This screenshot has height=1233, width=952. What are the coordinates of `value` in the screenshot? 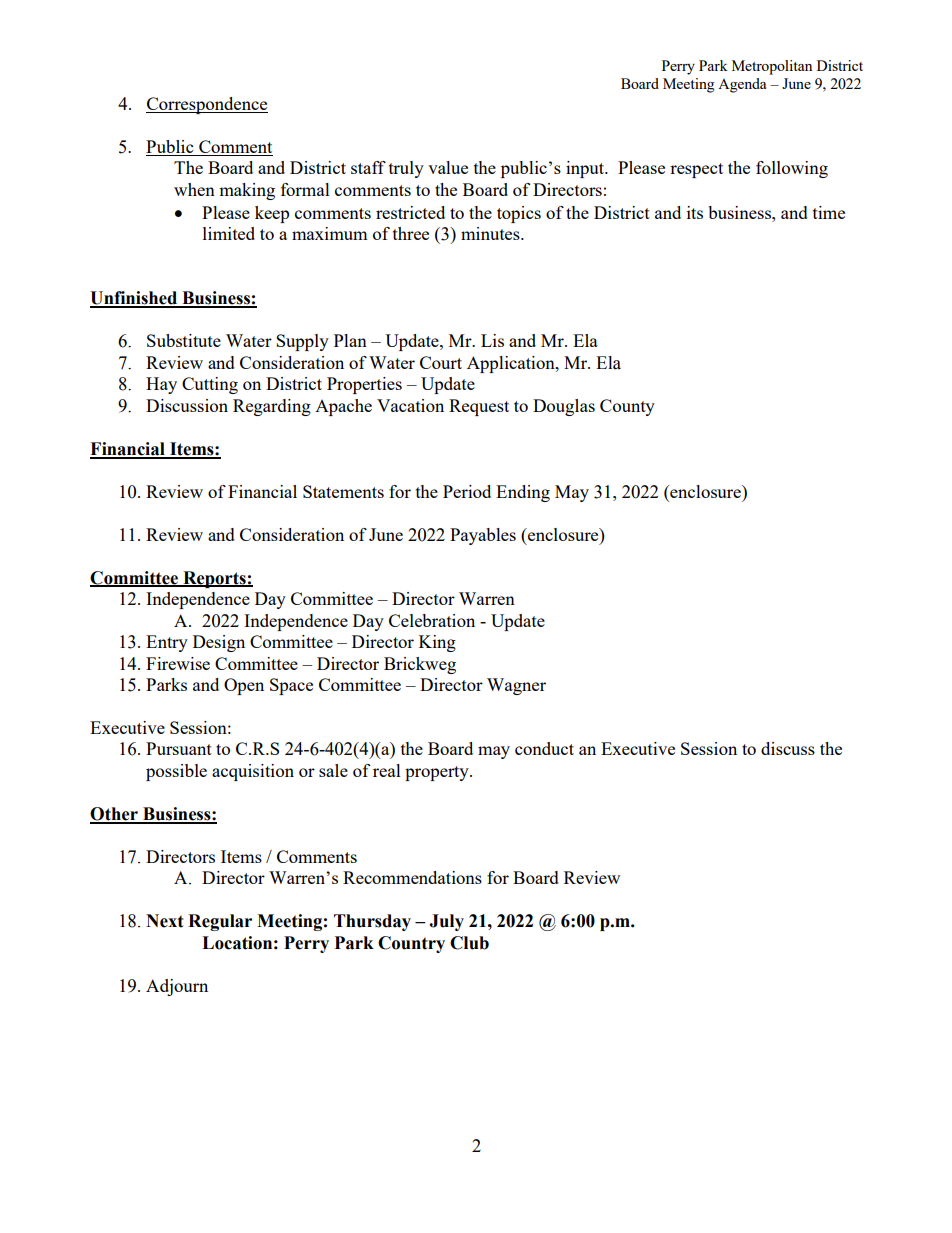 It's located at (448, 167).
